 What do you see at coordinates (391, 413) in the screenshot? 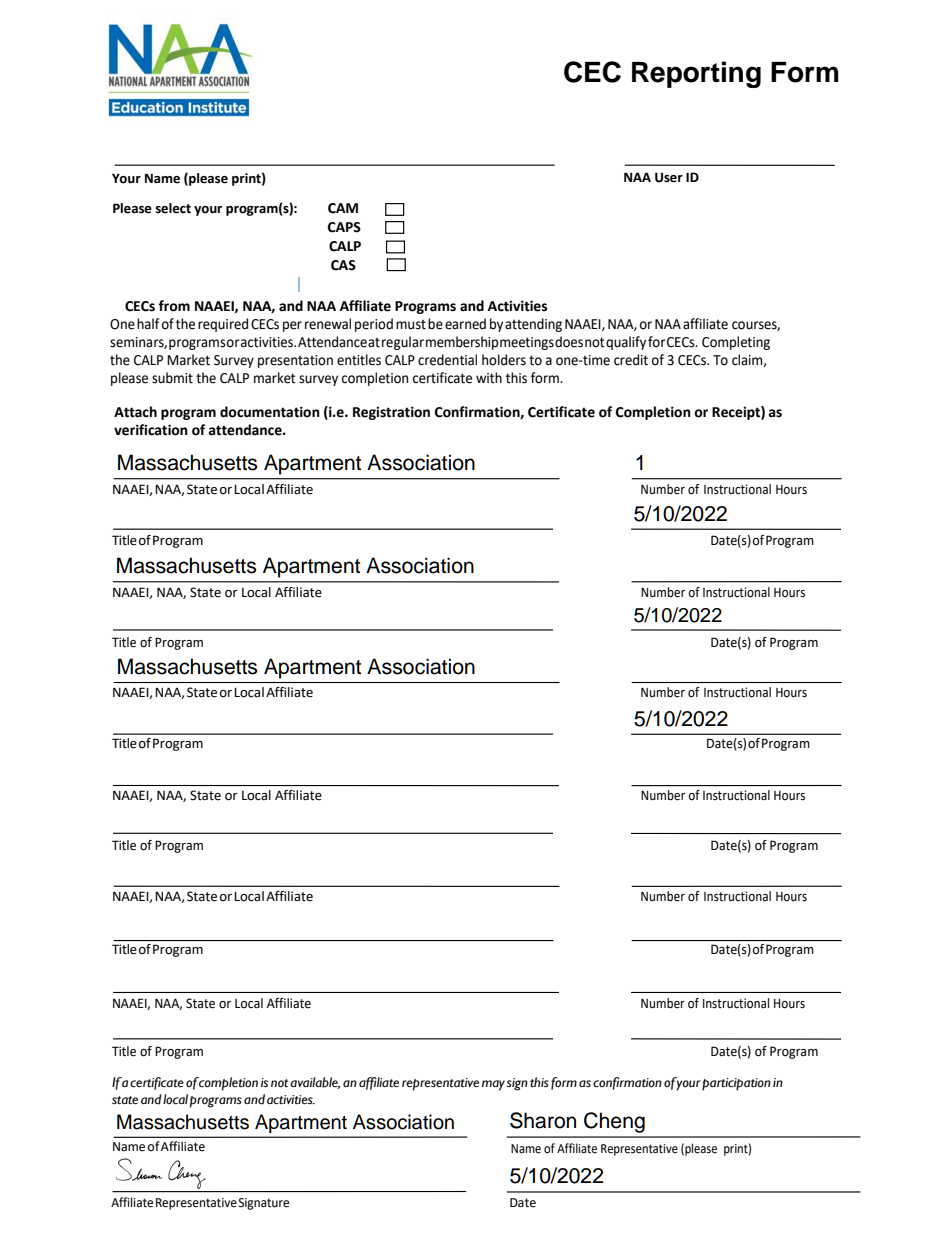
I see `Registration` at bounding box center [391, 413].
